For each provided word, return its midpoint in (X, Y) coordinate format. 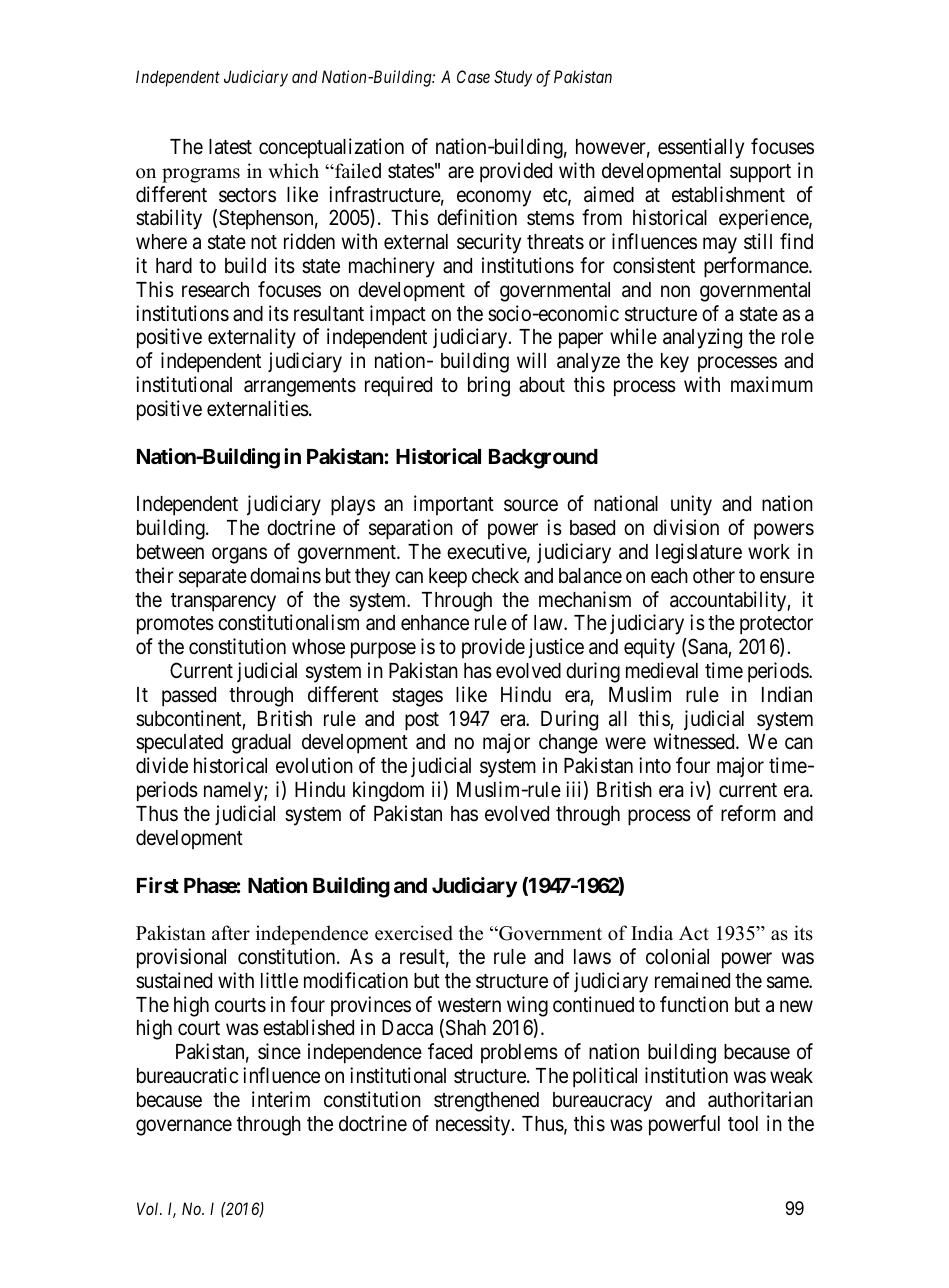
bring (489, 386)
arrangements (300, 387)
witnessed (695, 741)
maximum (772, 384)
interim (281, 1099)
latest (230, 147)
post (422, 721)
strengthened (486, 1102)
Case (473, 76)
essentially (701, 148)
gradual (261, 744)
